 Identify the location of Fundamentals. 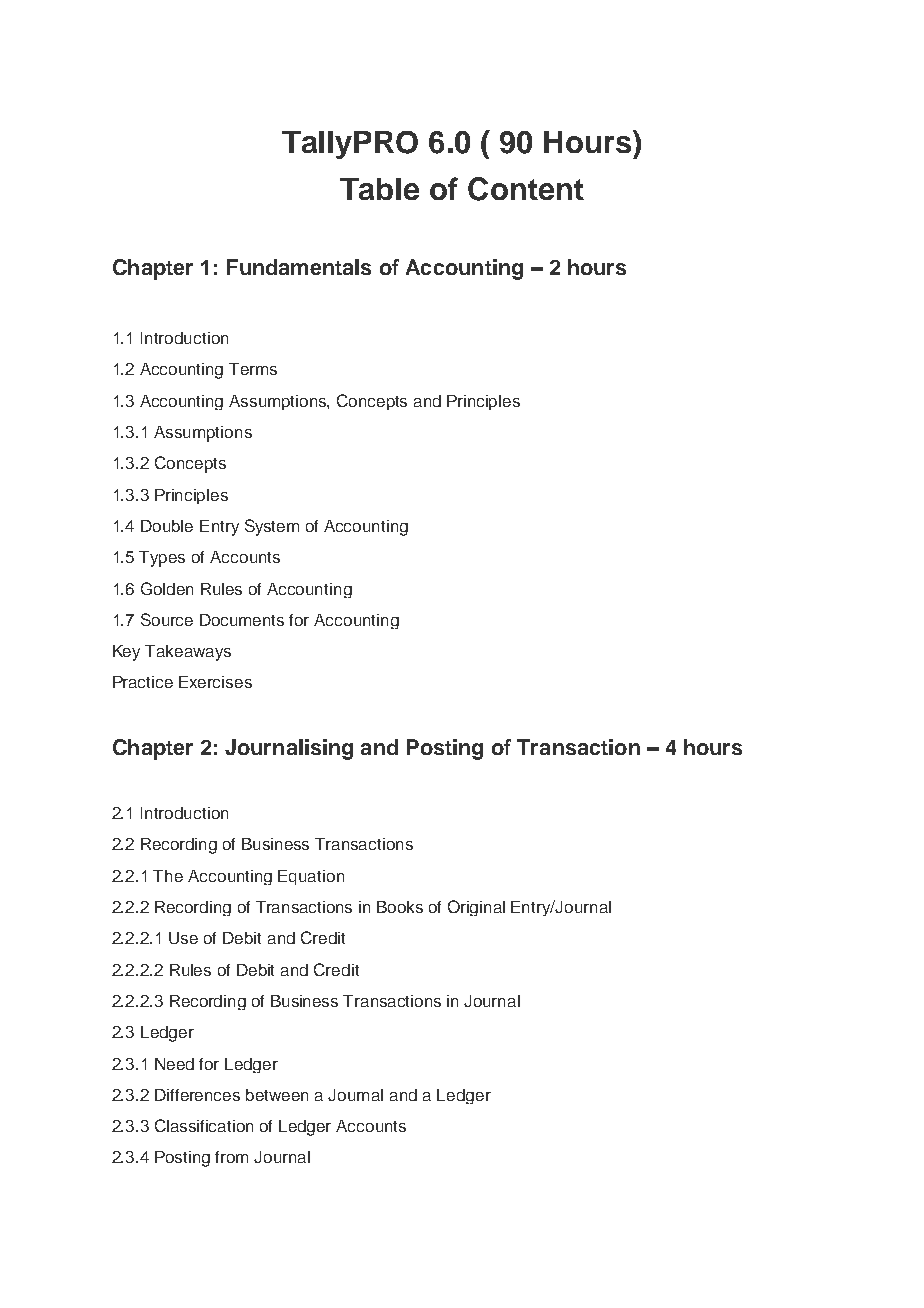
(299, 267).
